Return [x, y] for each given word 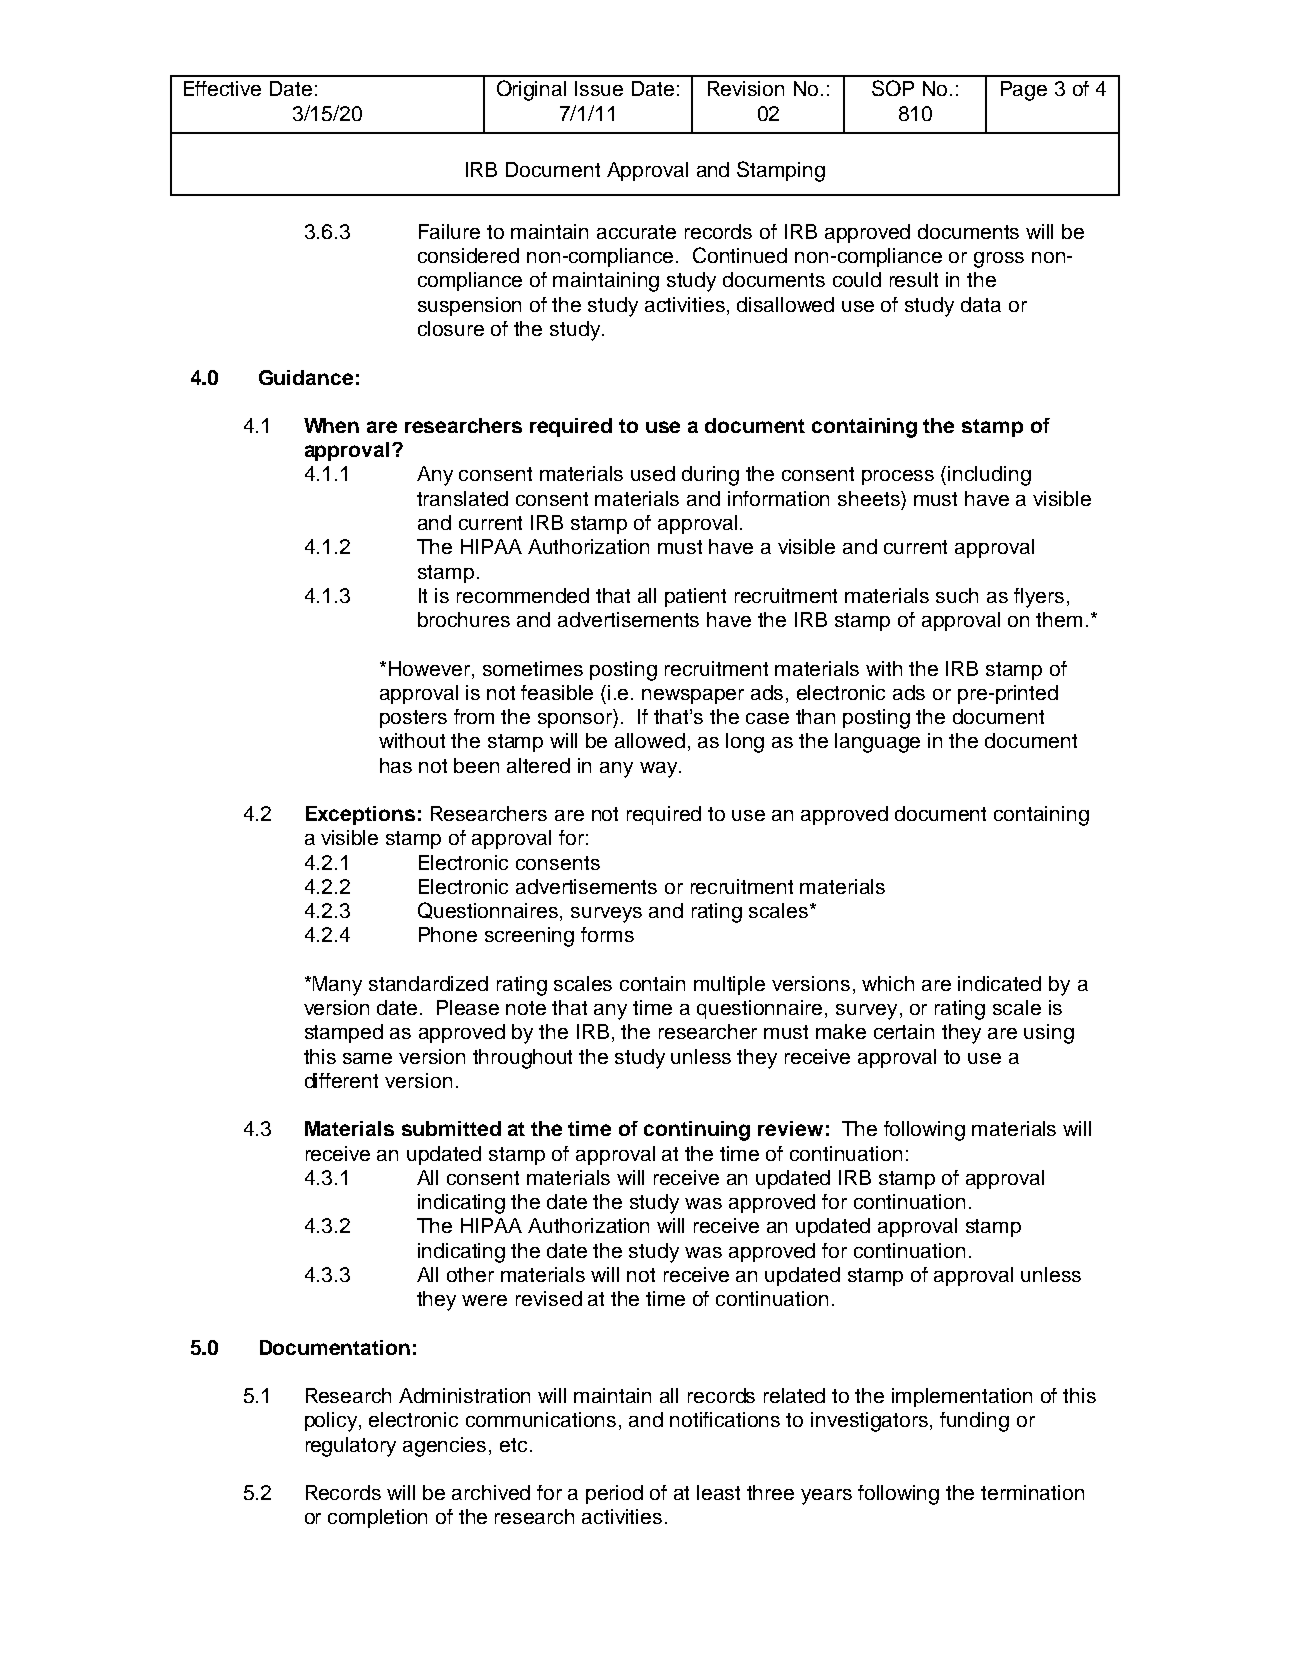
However [431, 668]
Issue [599, 88]
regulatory [351, 1447]
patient [695, 597]
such [957, 595]
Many [337, 986]
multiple [729, 985]
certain [904, 1031]
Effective [222, 88]
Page [1024, 91]
